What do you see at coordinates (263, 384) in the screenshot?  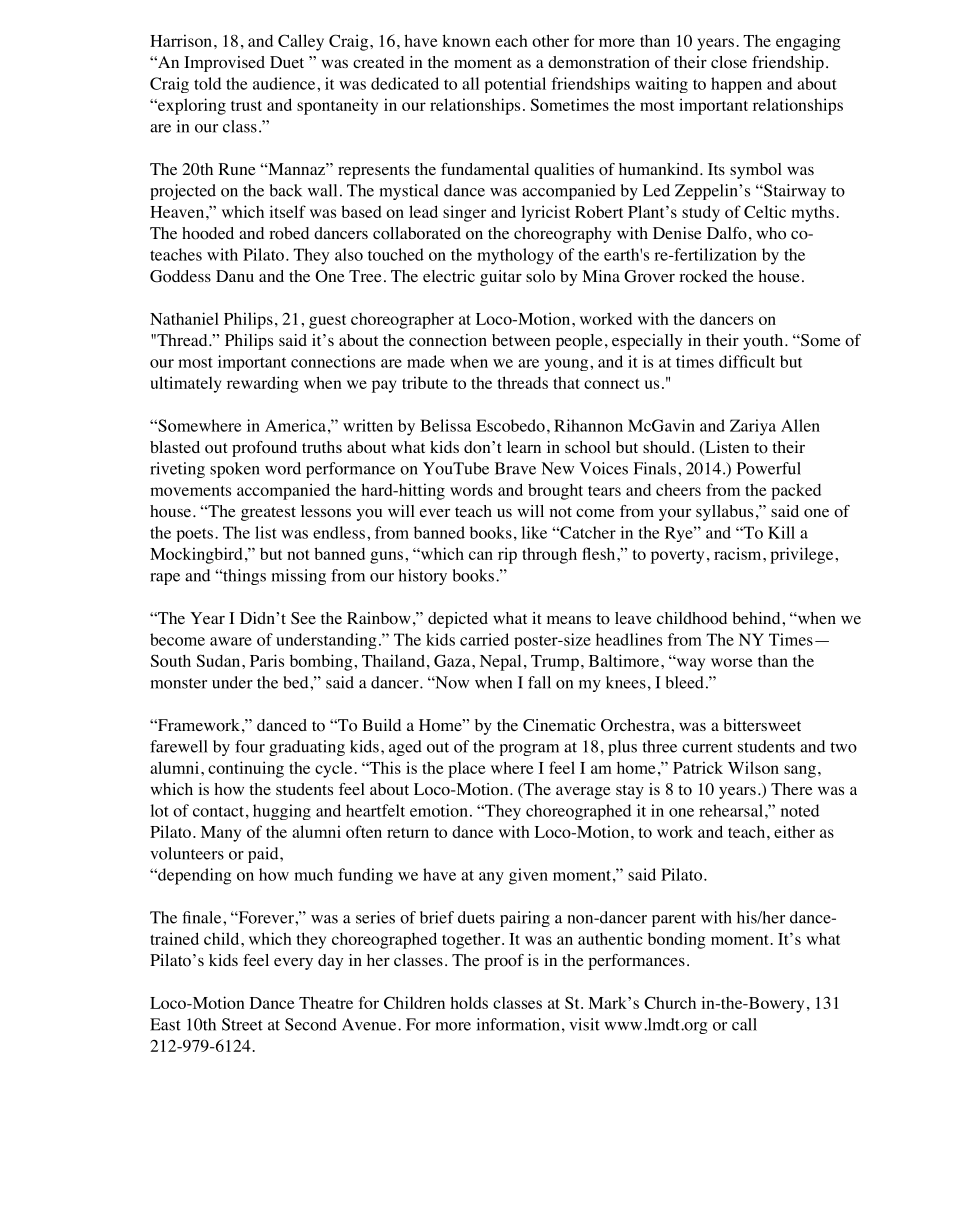 I see `rewarding` at bounding box center [263, 384].
